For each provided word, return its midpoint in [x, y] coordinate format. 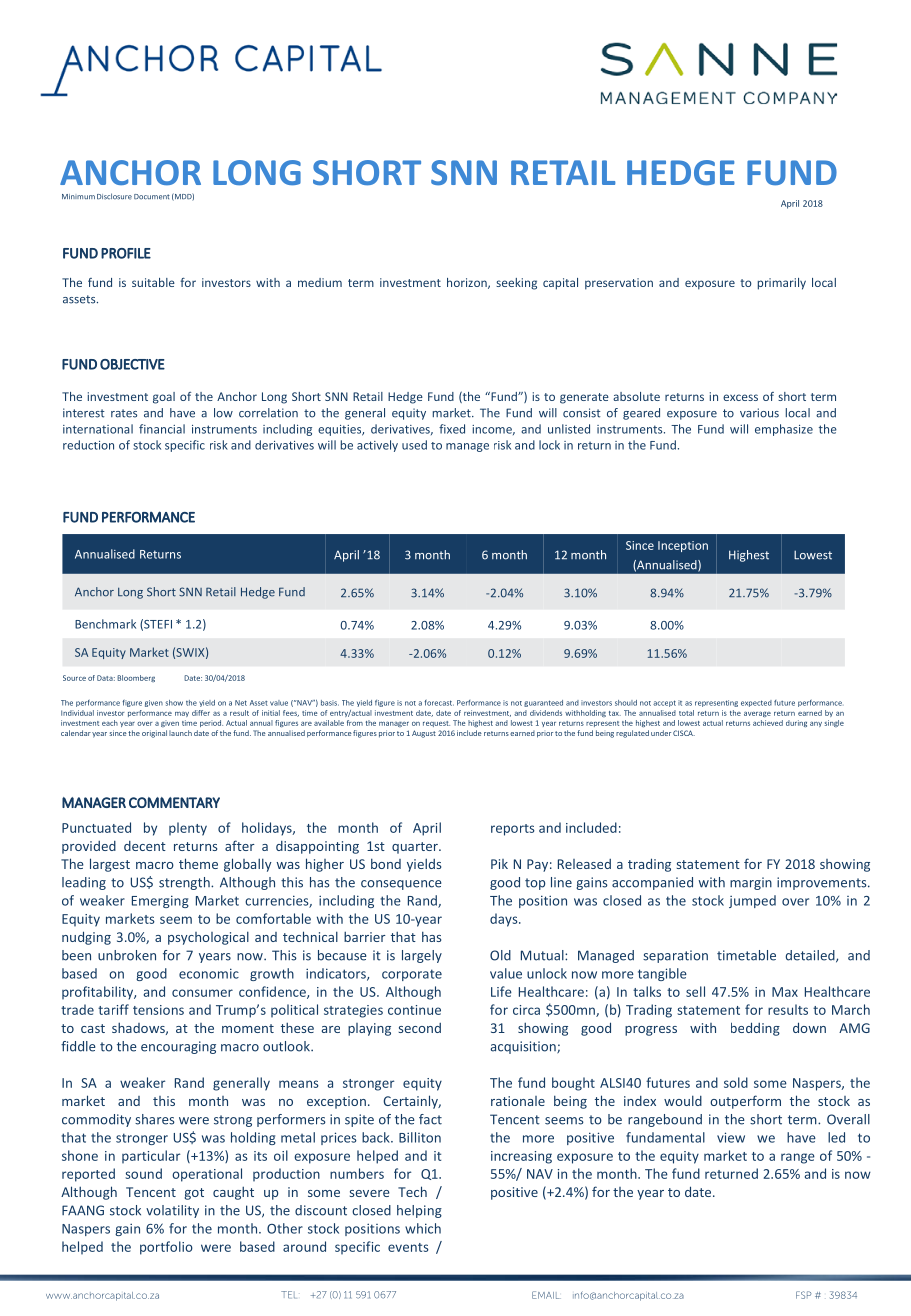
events [408, 1247]
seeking [516, 284]
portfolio [166, 1248]
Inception [683, 546]
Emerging [160, 901]
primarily [782, 284]
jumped [752, 901]
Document [152, 197]
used [414, 445]
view [731, 1137]
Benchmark [105, 624]
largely [422, 956]
